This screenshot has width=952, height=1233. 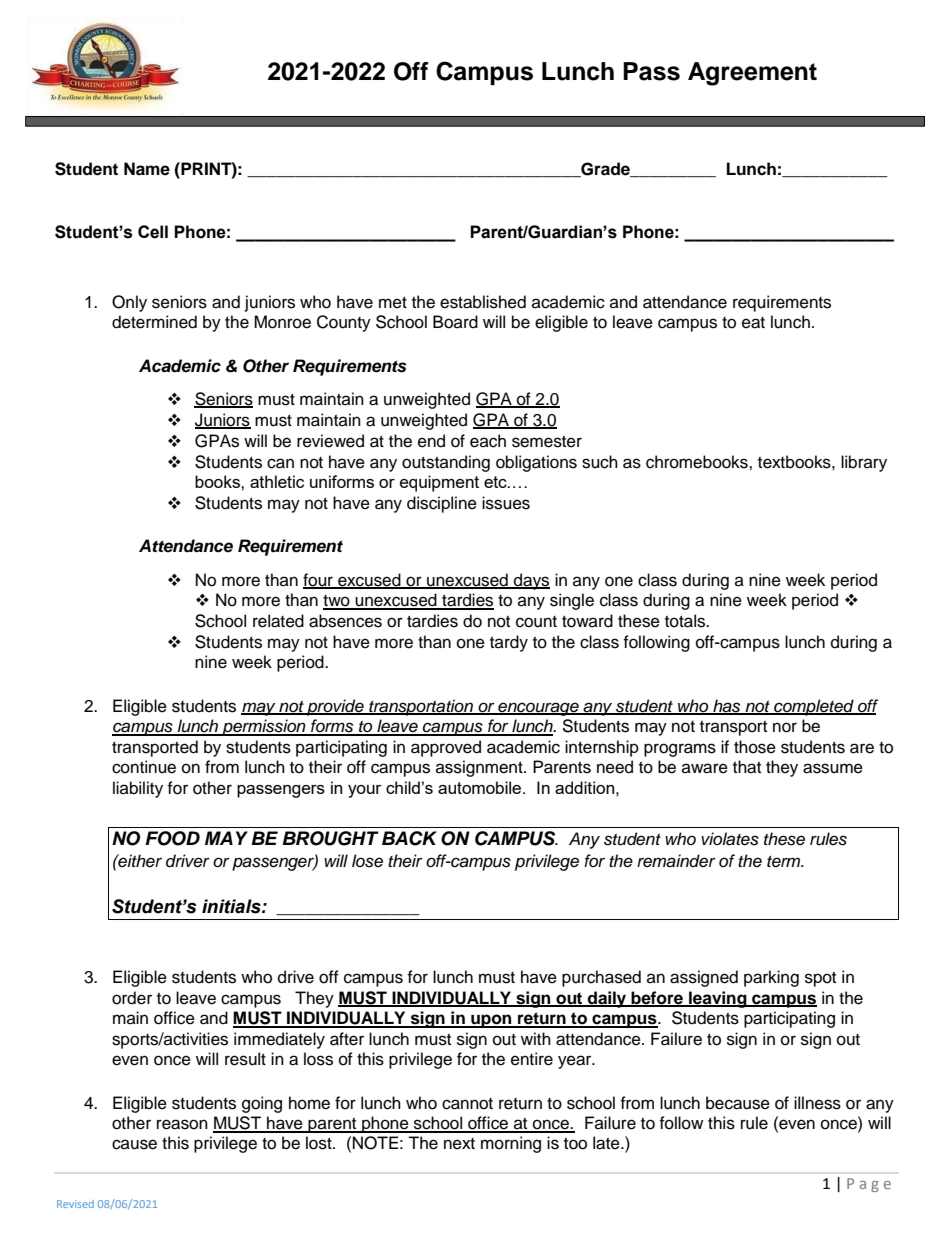 What do you see at coordinates (459, 1144) in the screenshot?
I see `next` at bounding box center [459, 1144].
